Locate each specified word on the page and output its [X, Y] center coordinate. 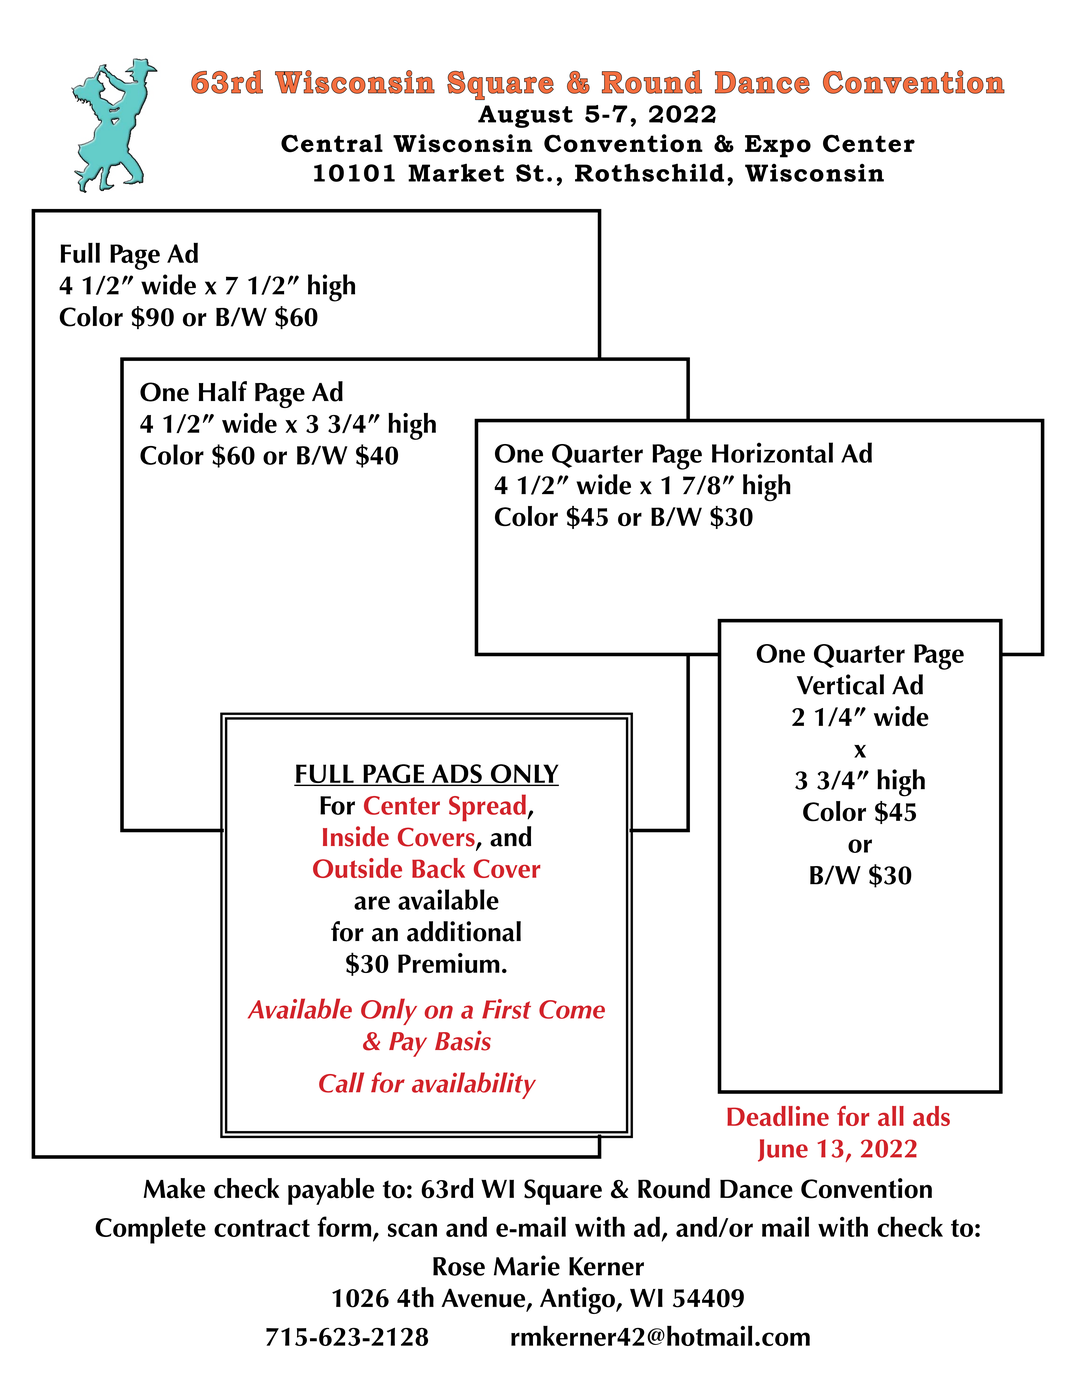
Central [332, 143]
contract [262, 1228]
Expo [778, 146]
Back [438, 868]
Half [223, 391]
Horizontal [772, 452]
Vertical [840, 684]
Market [456, 172]
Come [572, 1009]
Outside [357, 868]
